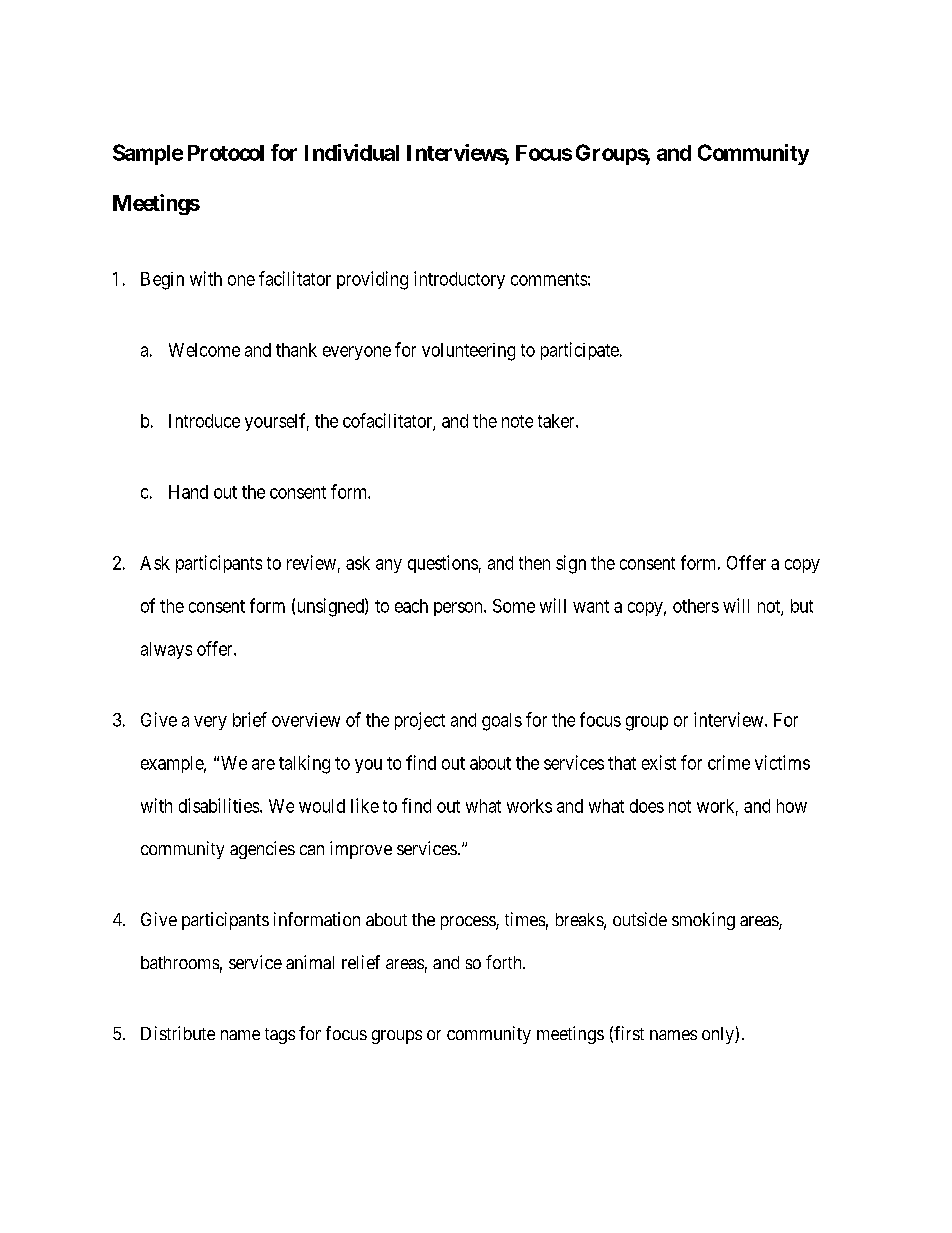 This page has height=1233, width=952. I want to click on Individual, so click(352, 152).
